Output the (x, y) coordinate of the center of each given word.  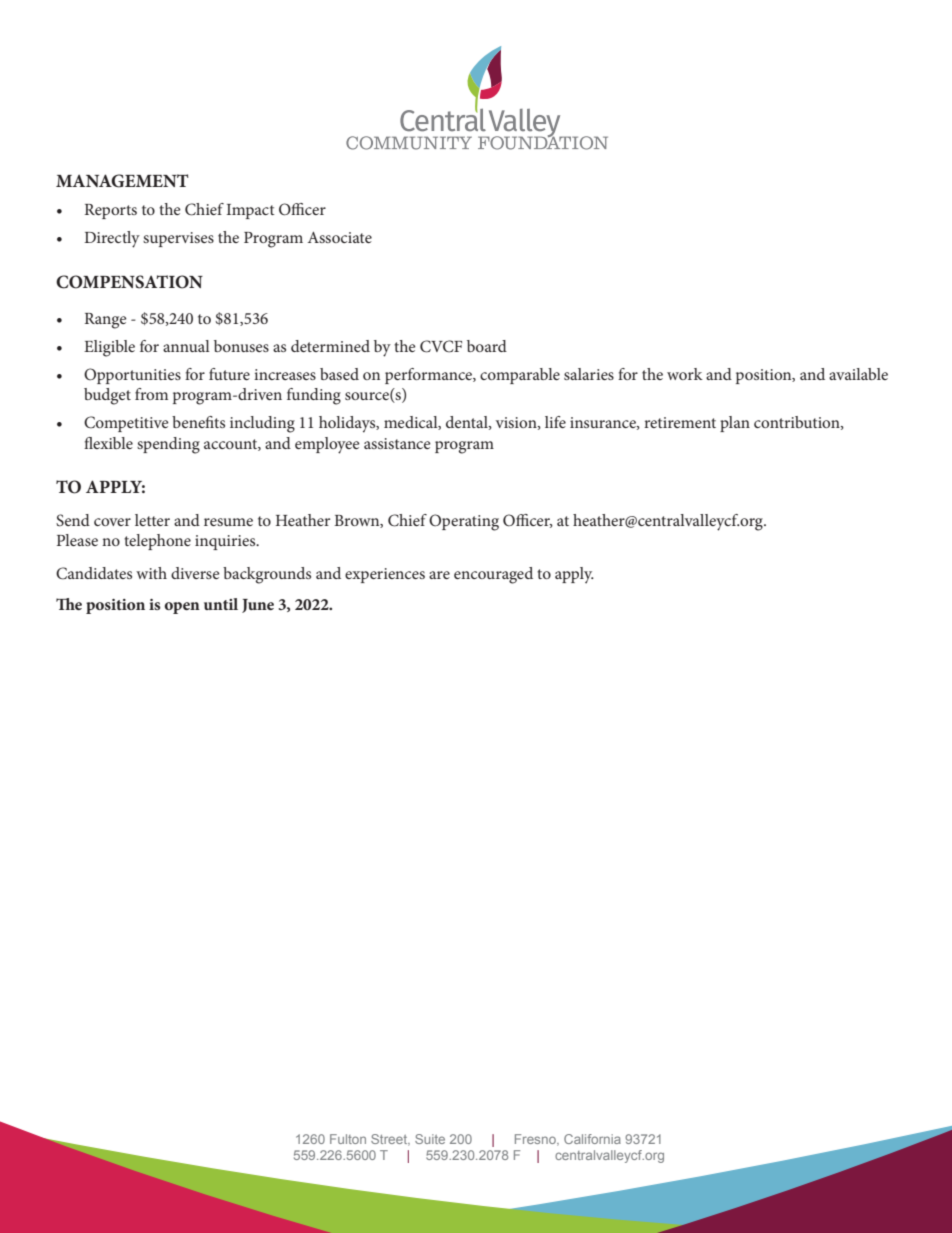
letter (152, 520)
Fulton (348, 1139)
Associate (340, 237)
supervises (178, 239)
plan (735, 424)
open (182, 608)
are (439, 575)
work (685, 374)
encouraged (493, 575)
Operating (464, 522)
